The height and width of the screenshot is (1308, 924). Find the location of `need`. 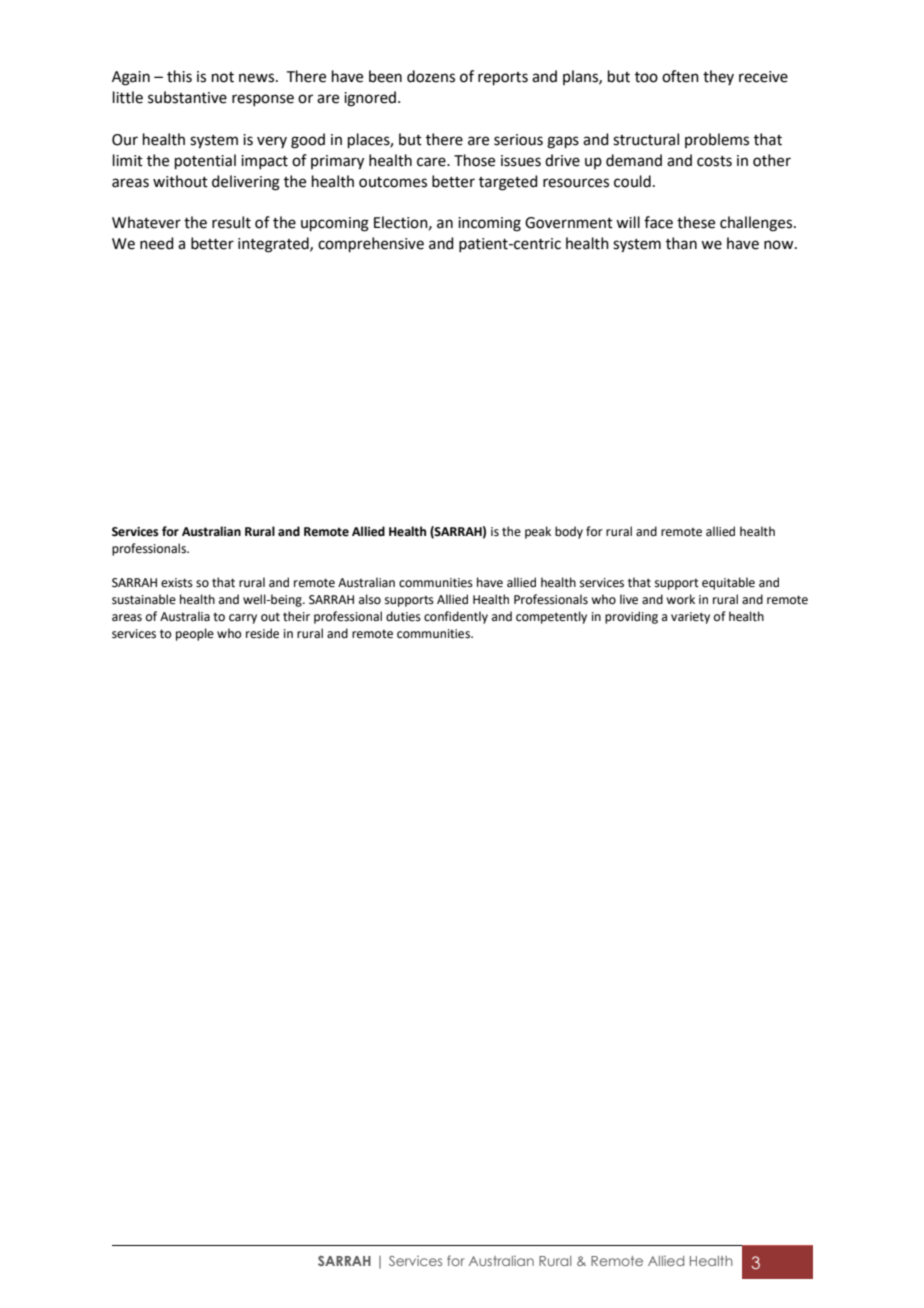

need is located at coordinates (157, 243).
